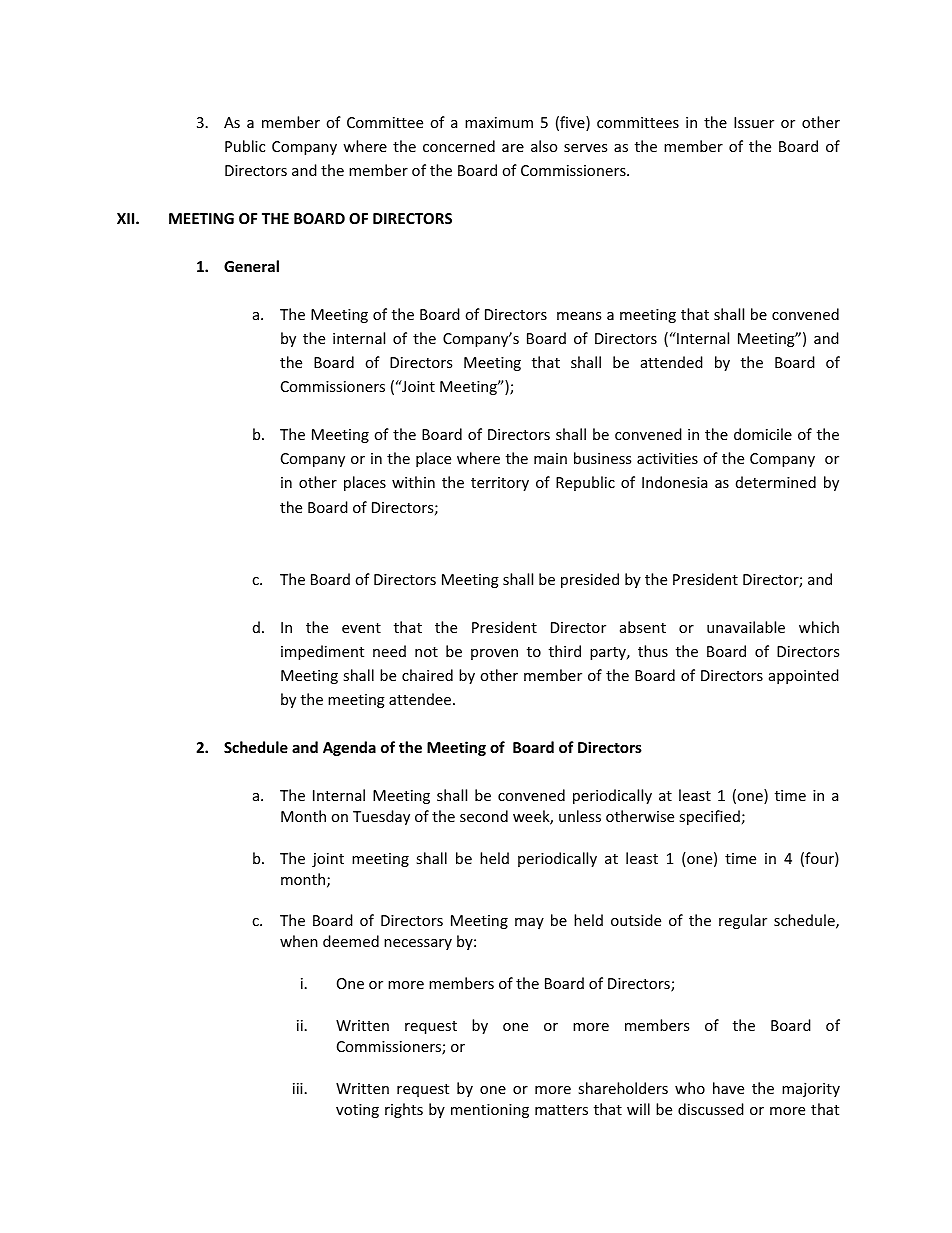 This page has width=952, height=1233. I want to click on concerned, so click(459, 146).
